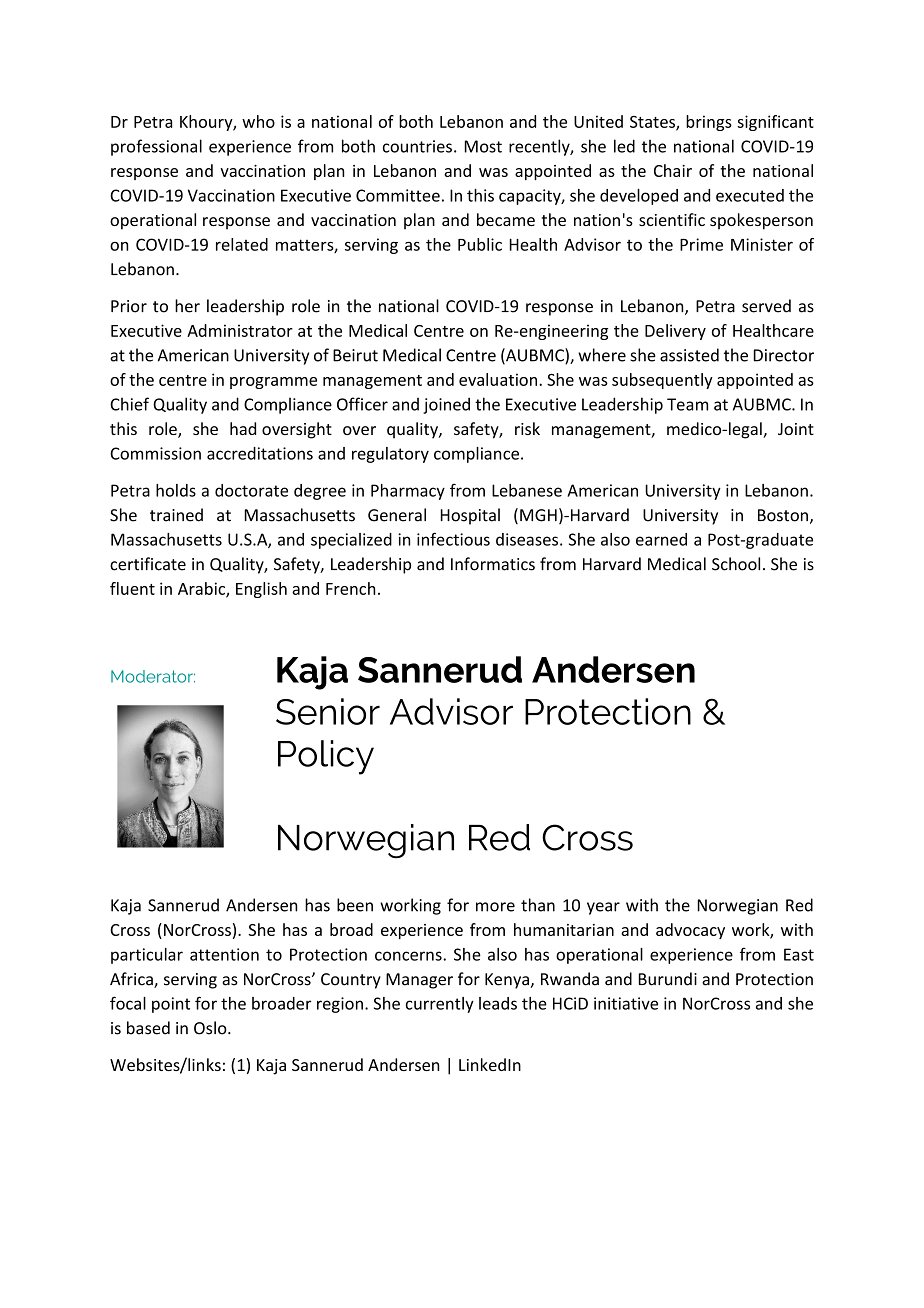  Describe the element at coordinates (243, 428) in the image. I see `had` at that location.
